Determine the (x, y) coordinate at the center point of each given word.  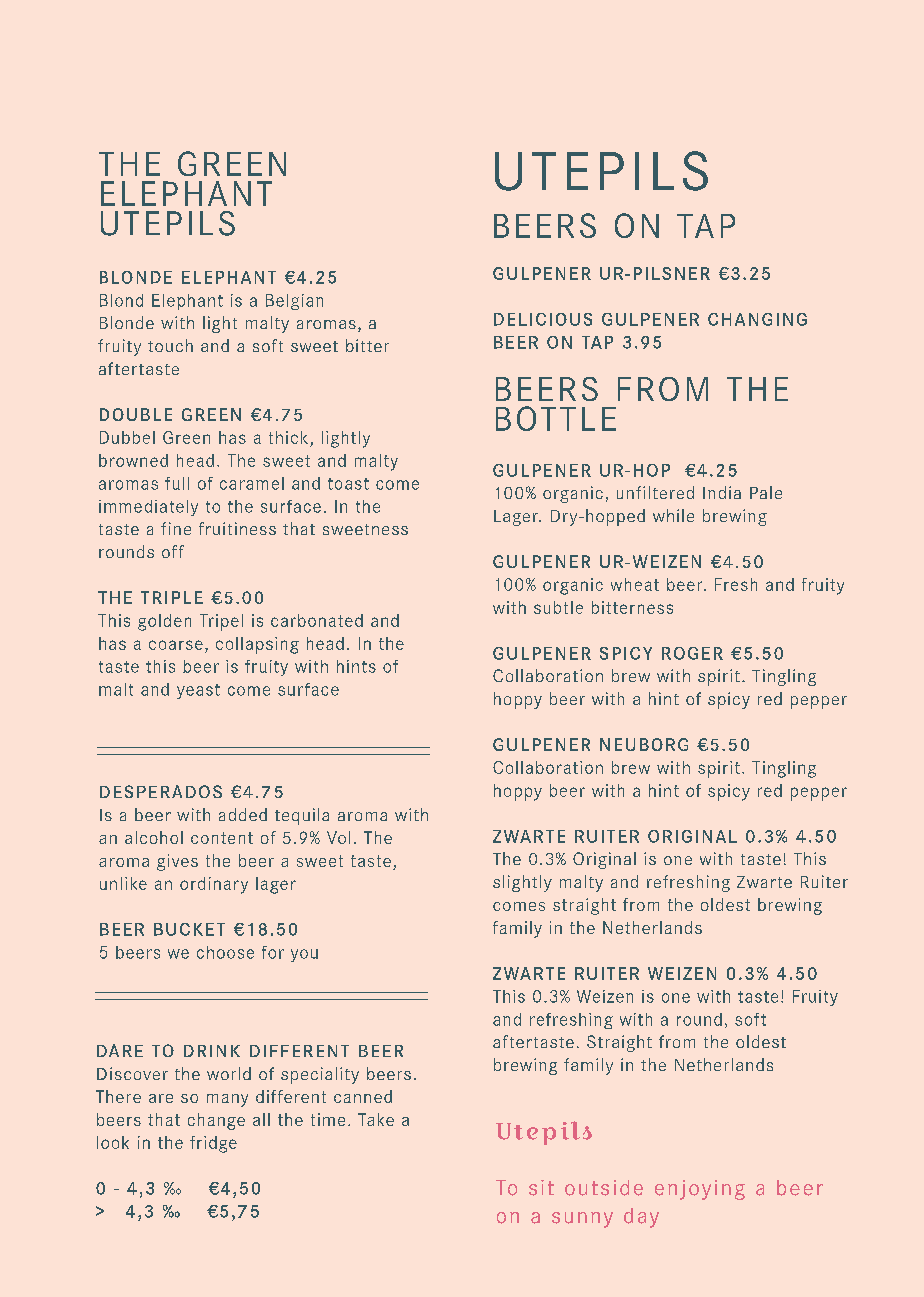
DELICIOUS (543, 319)
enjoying (700, 1190)
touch (170, 345)
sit (541, 1188)
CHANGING (757, 319)
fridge (213, 1144)
